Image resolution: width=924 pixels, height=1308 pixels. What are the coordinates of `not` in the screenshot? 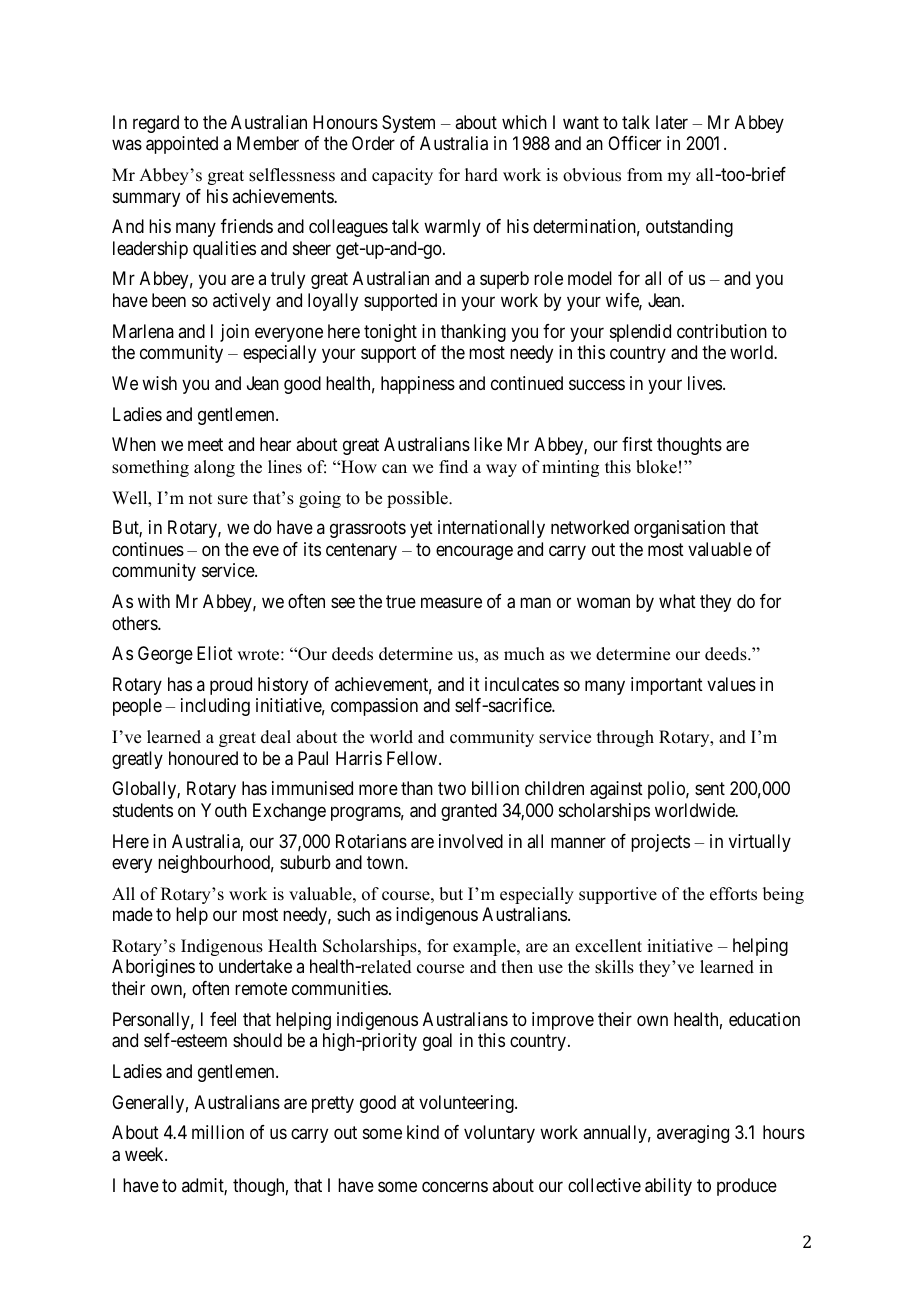 It's located at (200, 499).
